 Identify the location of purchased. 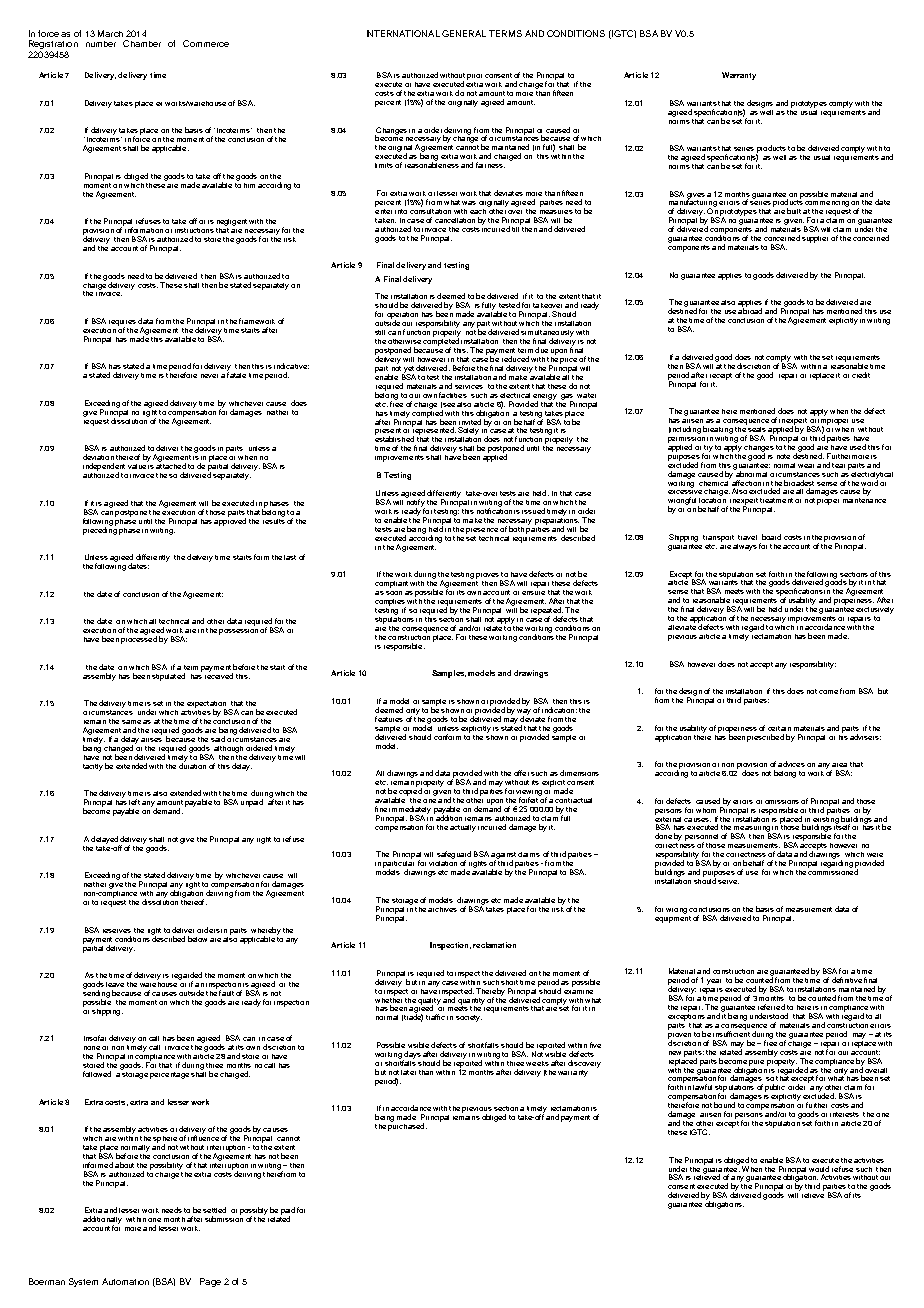
(407, 1126).
